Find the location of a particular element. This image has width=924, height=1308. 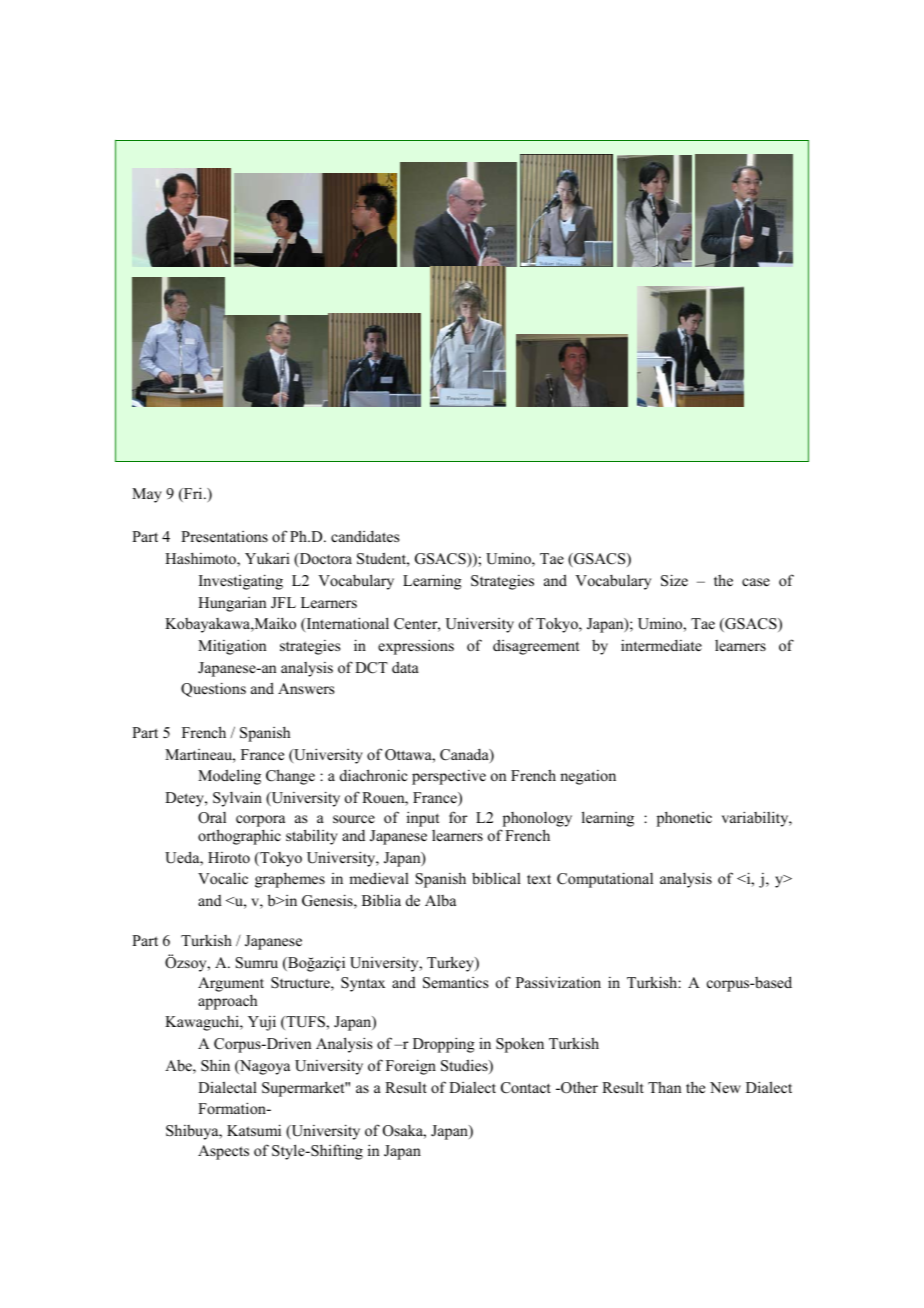

perspective is located at coordinates (449, 777).
